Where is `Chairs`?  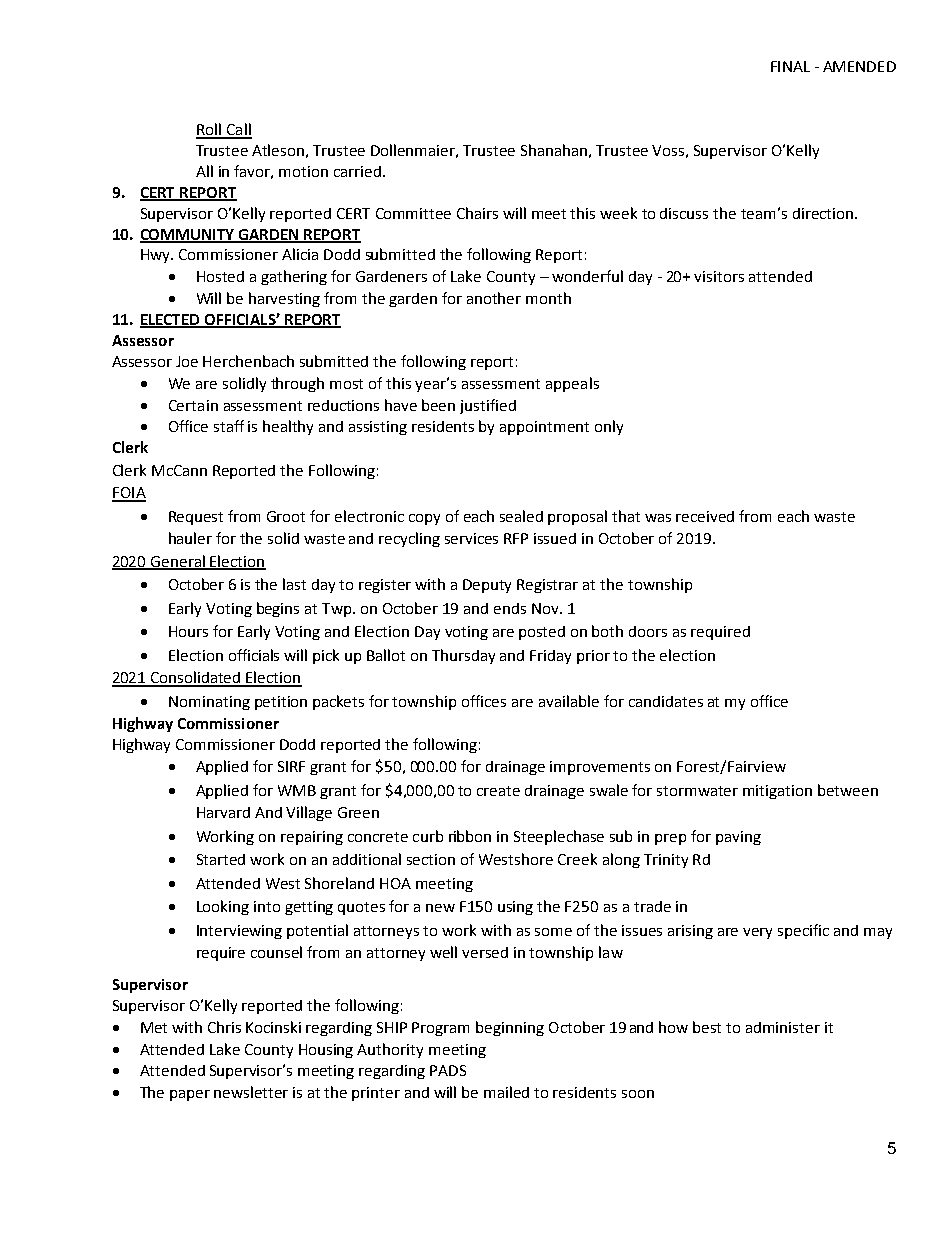 Chairs is located at coordinates (477, 213).
